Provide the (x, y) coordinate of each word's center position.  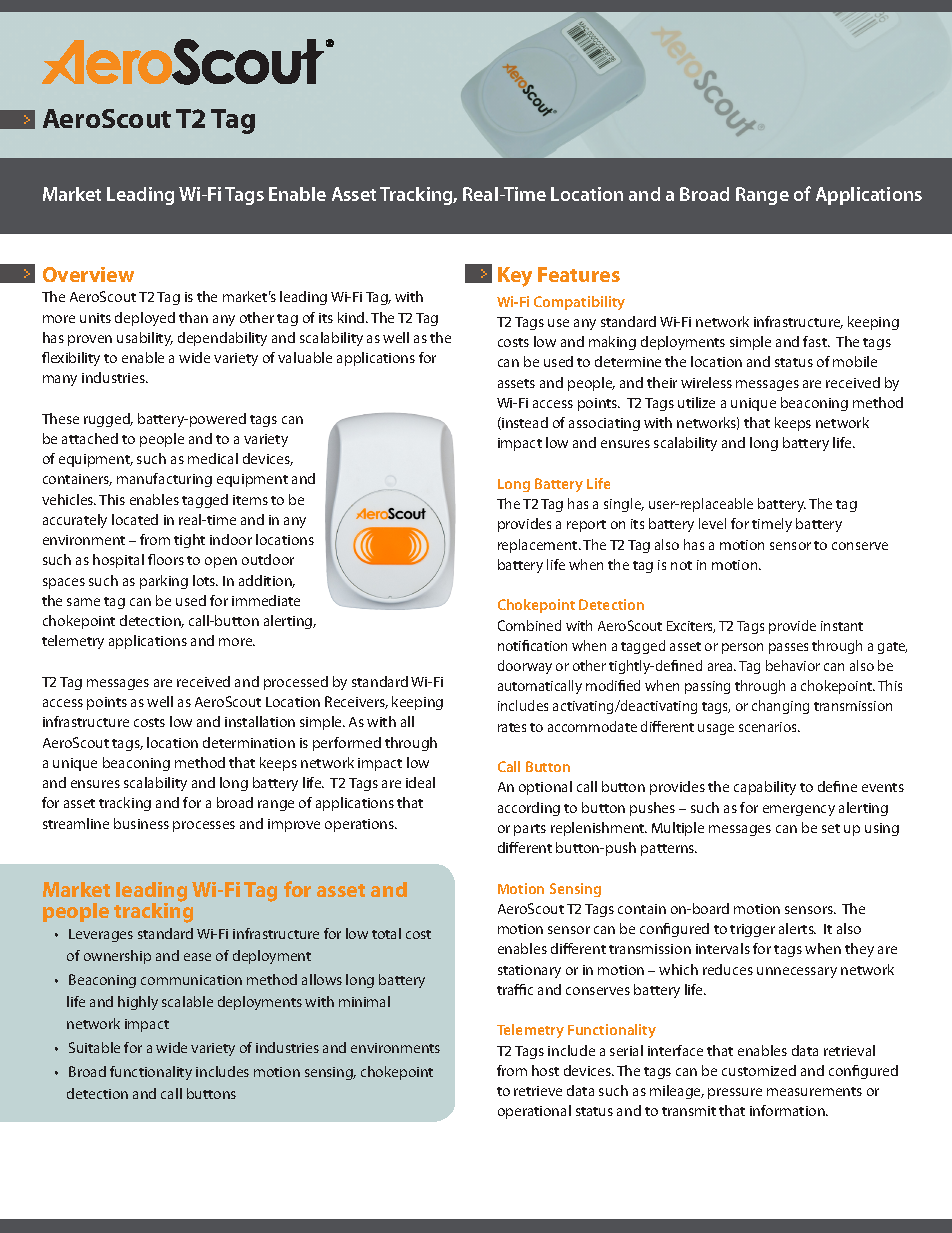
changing (780, 707)
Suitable (94, 1047)
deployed (145, 319)
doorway (525, 667)
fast (816, 341)
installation (260, 721)
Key (515, 277)
